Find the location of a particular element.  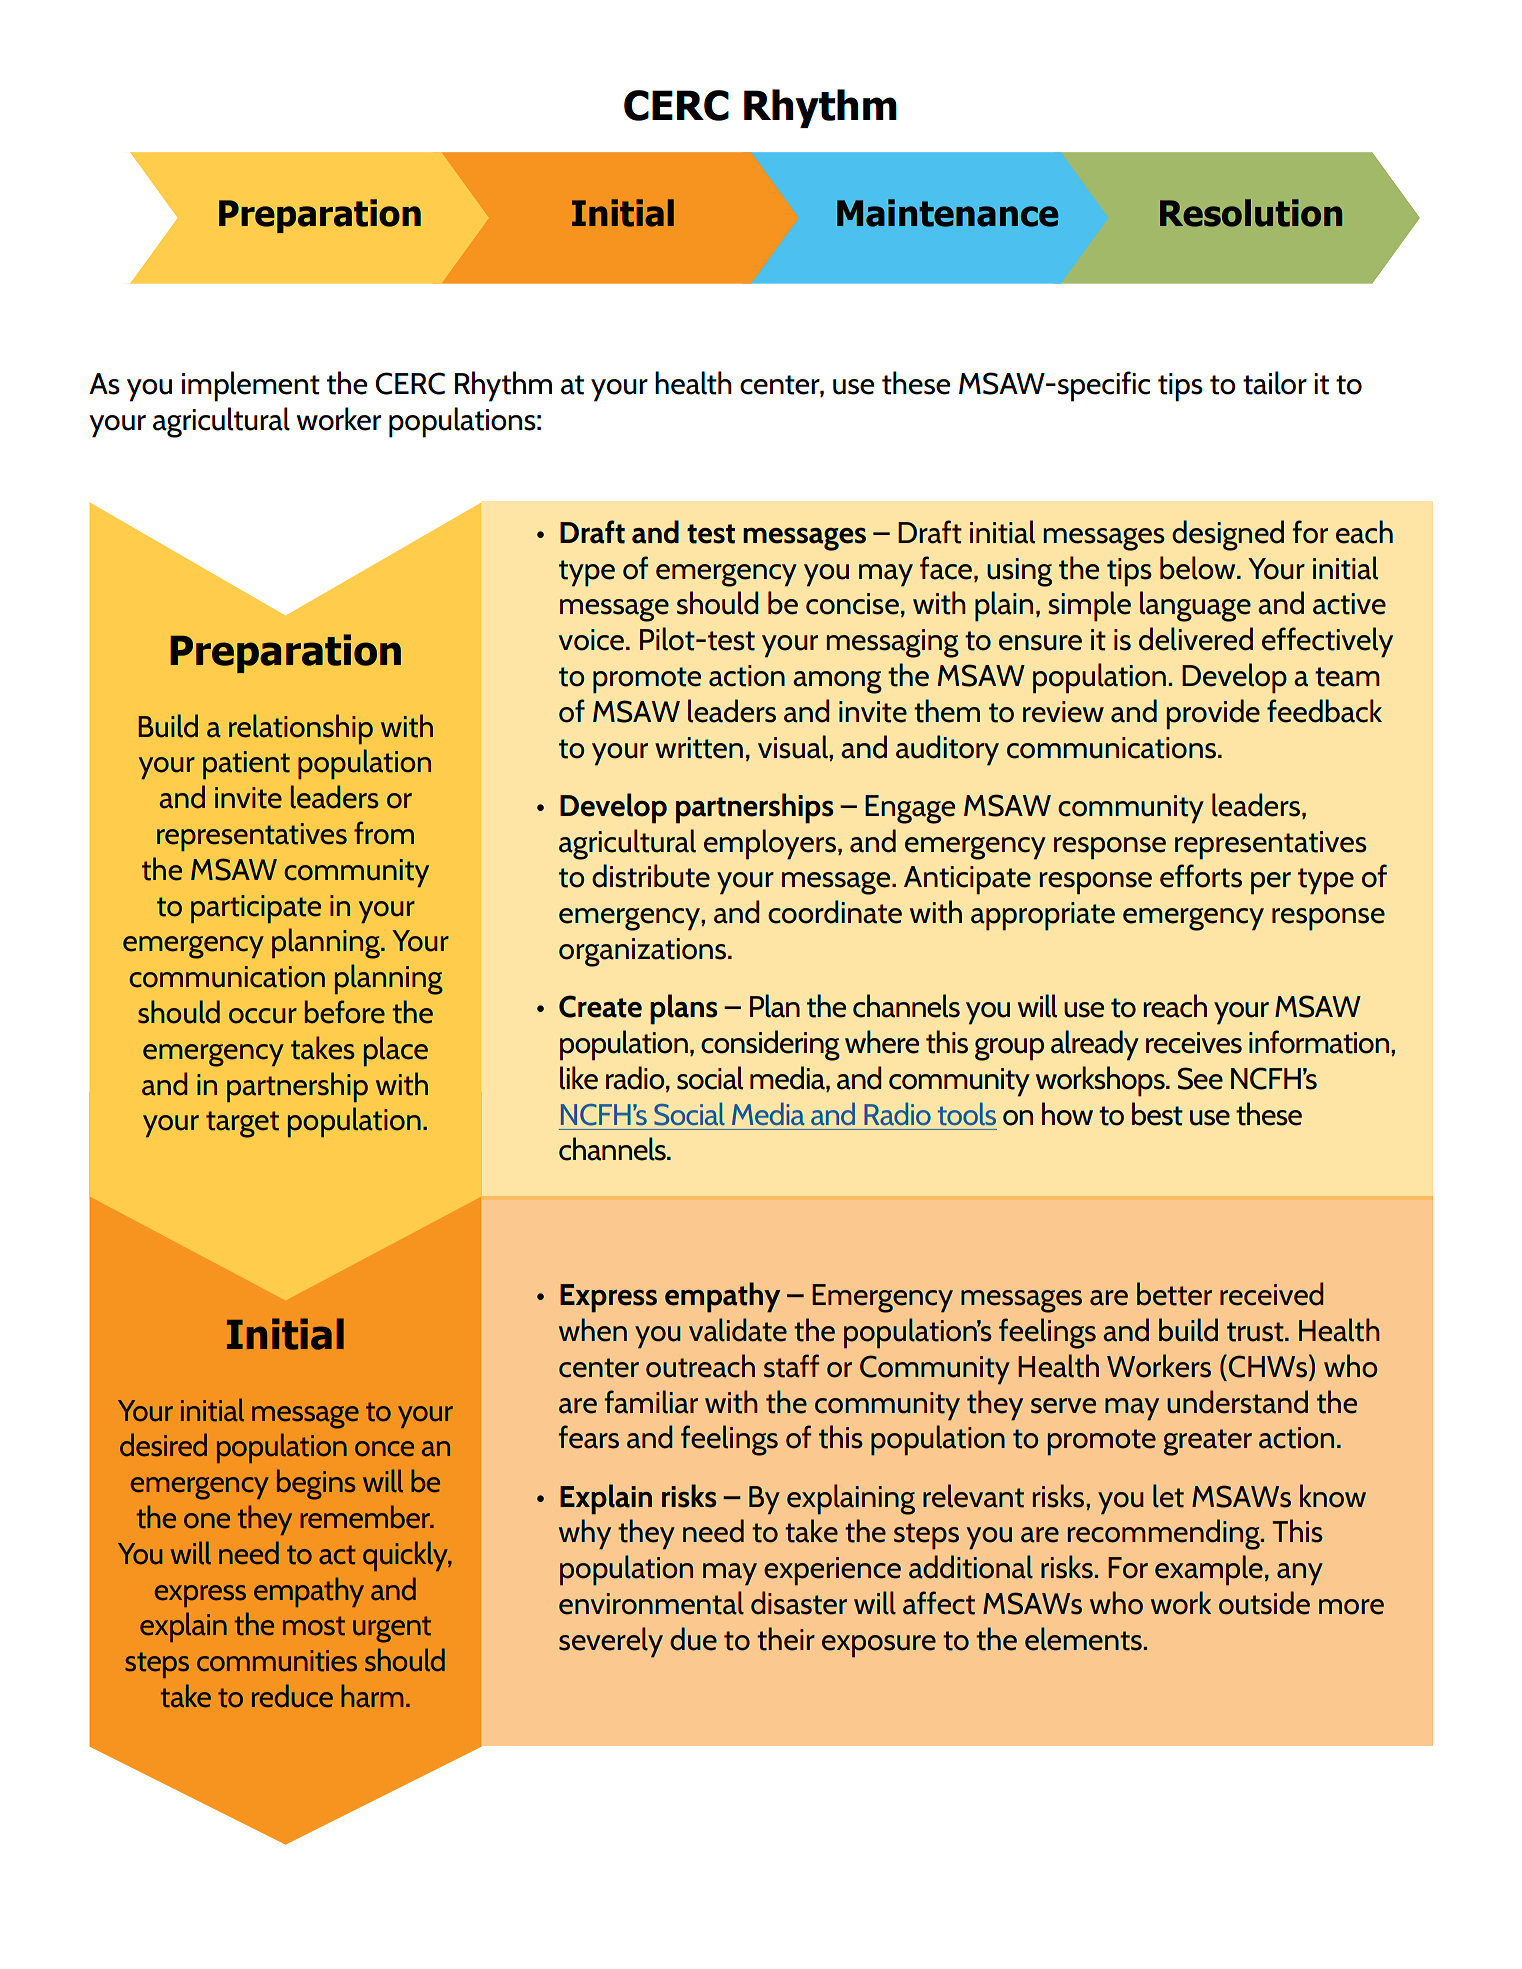

implement is located at coordinates (251, 386).
